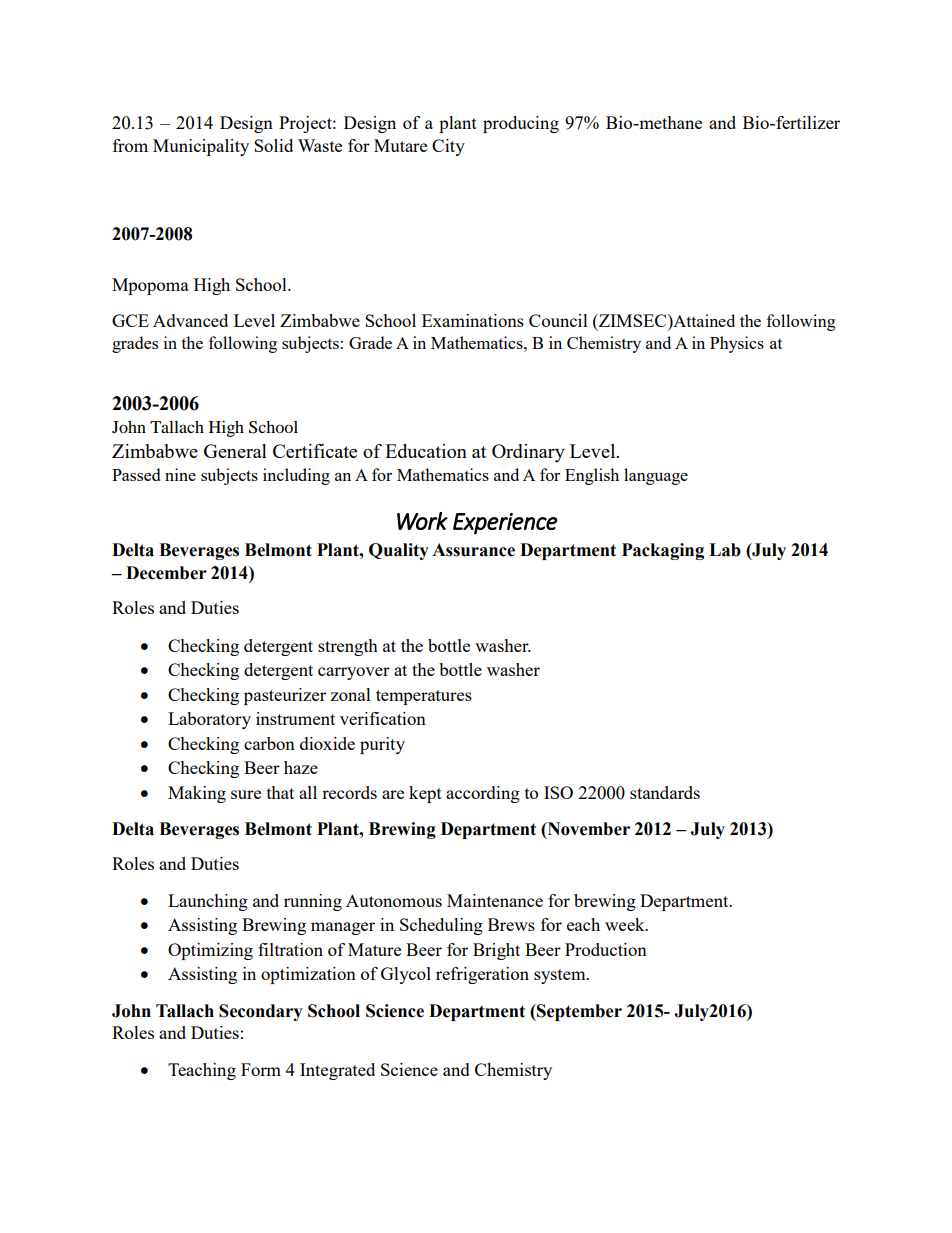 Image resolution: width=952 pixels, height=1233 pixels. What do you see at coordinates (663, 551) in the screenshot?
I see `Packaging` at bounding box center [663, 551].
